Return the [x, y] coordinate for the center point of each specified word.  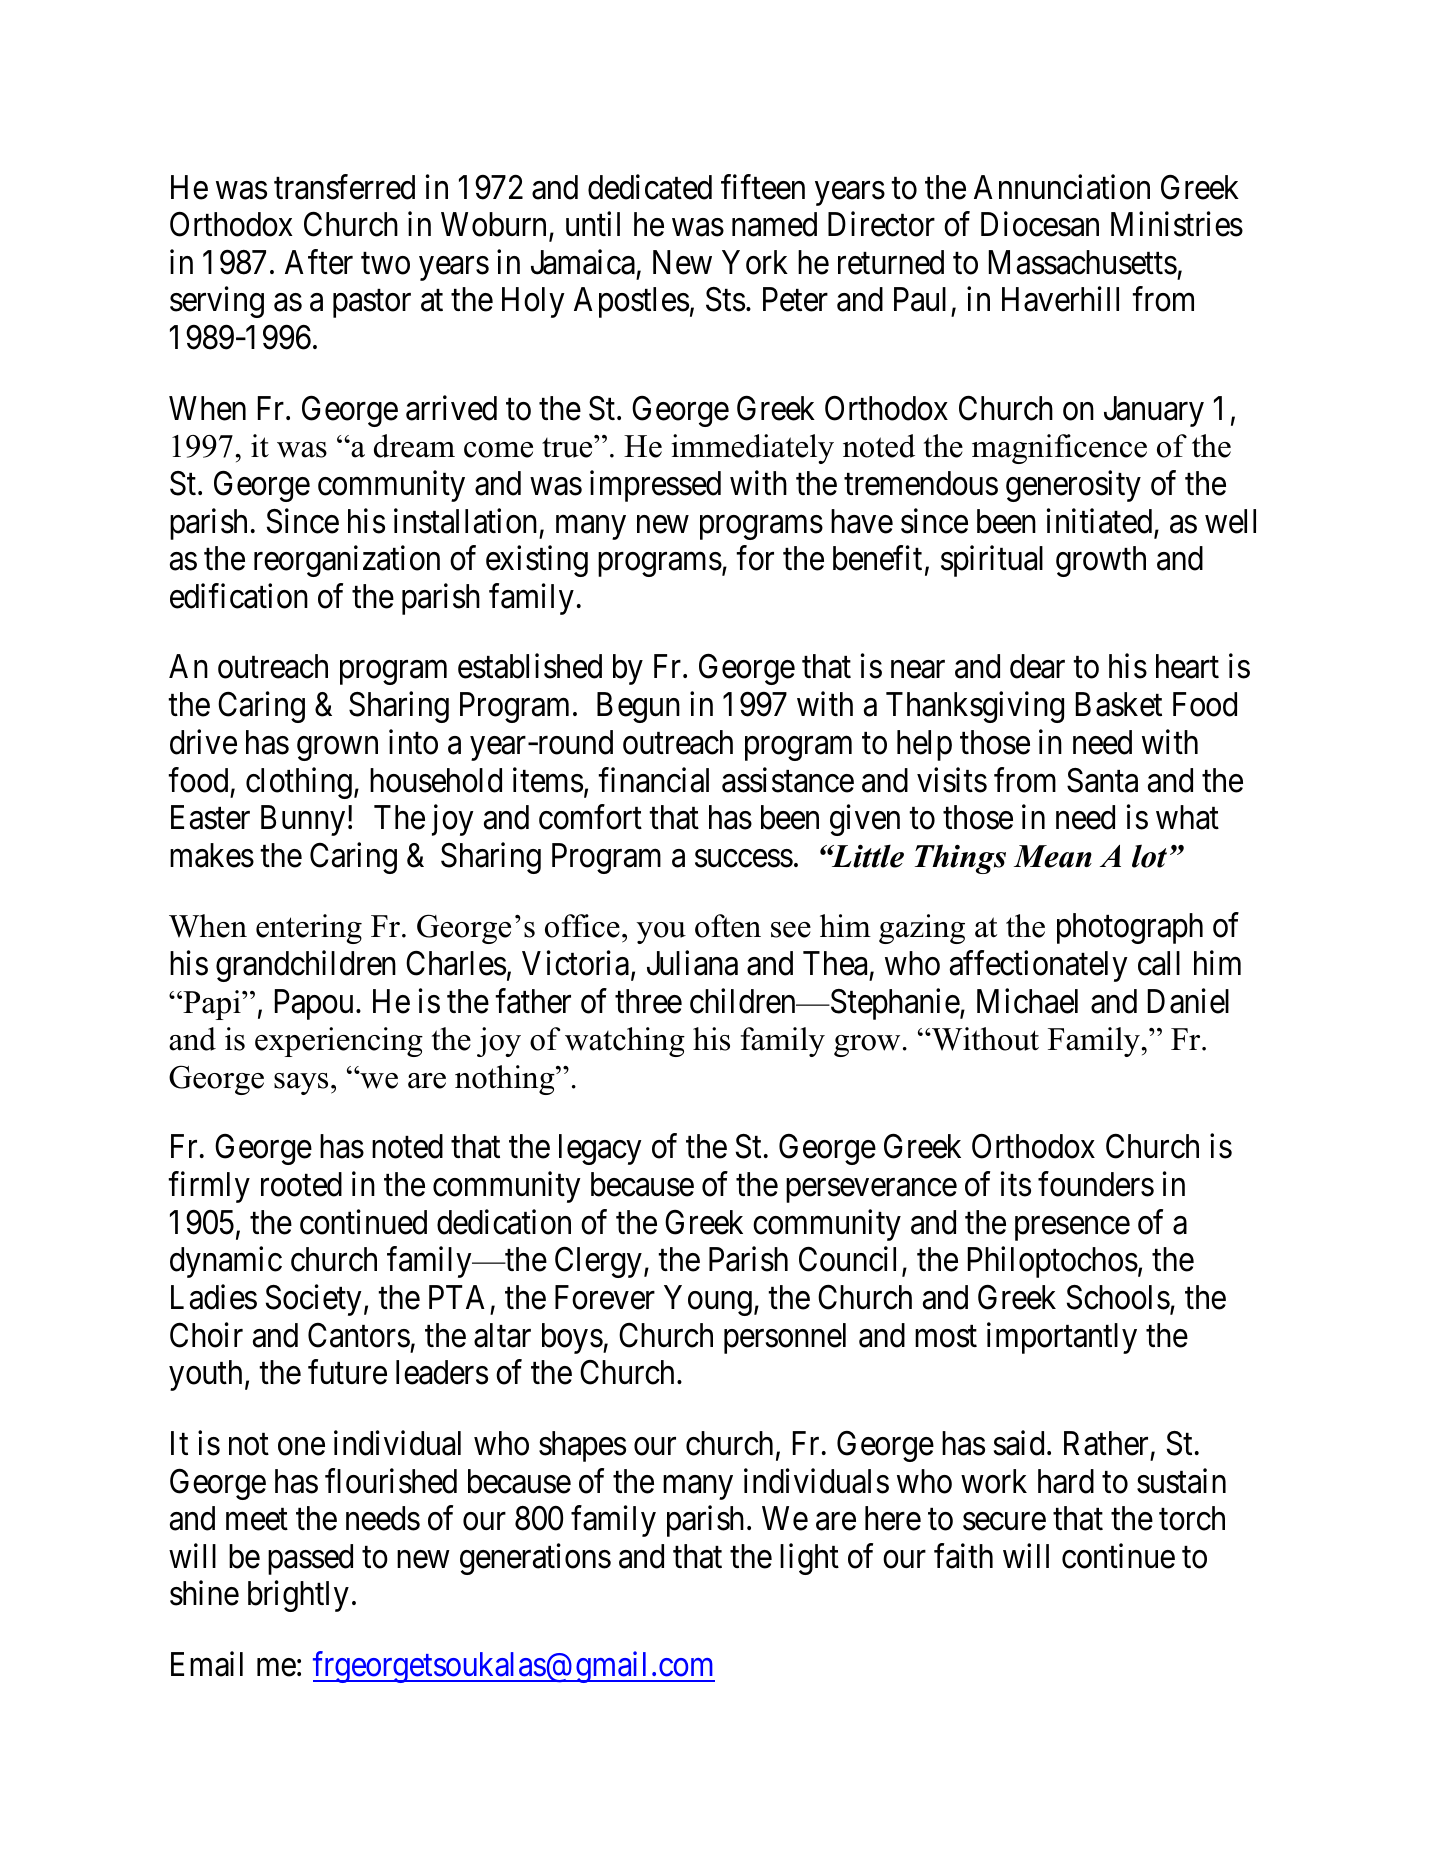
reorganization [347, 561]
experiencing [339, 1042]
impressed [655, 486]
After [319, 262]
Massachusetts [1083, 262]
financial [653, 780]
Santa [1102, 780]
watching [625, 1042]
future [347, 1372]
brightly [298, 1596]
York [755, 262]
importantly [1062, 1338]
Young [708, 1300]
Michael [1027, 1001]
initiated [1101, 522]
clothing [299, 783]
